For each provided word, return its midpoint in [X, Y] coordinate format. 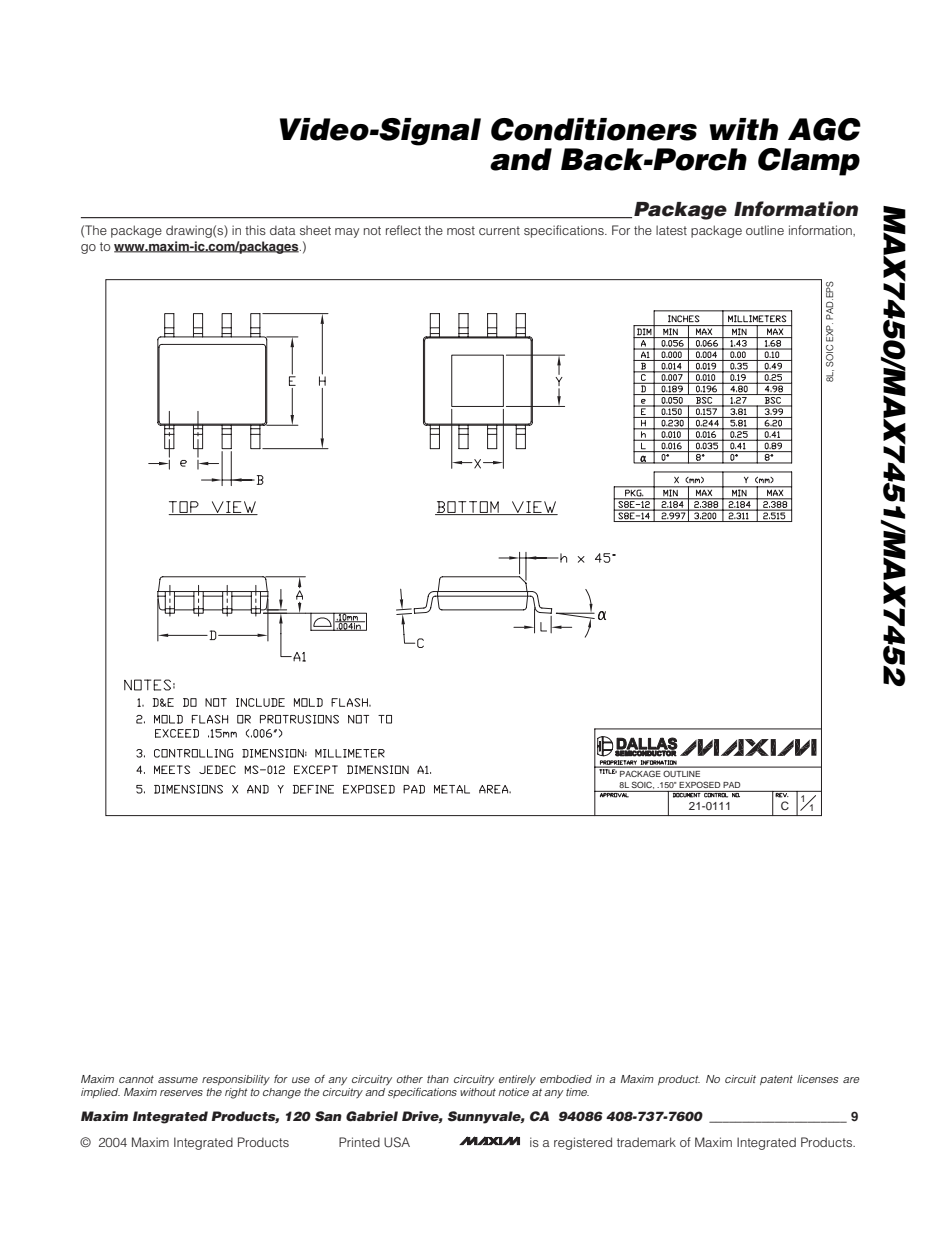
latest [671, 230]
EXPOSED [699, 784]
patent [776, 1080]
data [283, 230]
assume [178, 1080]
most [461, 230]
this [255, 230]
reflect [403, 230]
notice [513, 1092]
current [499, 230]
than [438, 1079]
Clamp [809, 162]
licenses [817, 1079]
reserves [181, 1093]
